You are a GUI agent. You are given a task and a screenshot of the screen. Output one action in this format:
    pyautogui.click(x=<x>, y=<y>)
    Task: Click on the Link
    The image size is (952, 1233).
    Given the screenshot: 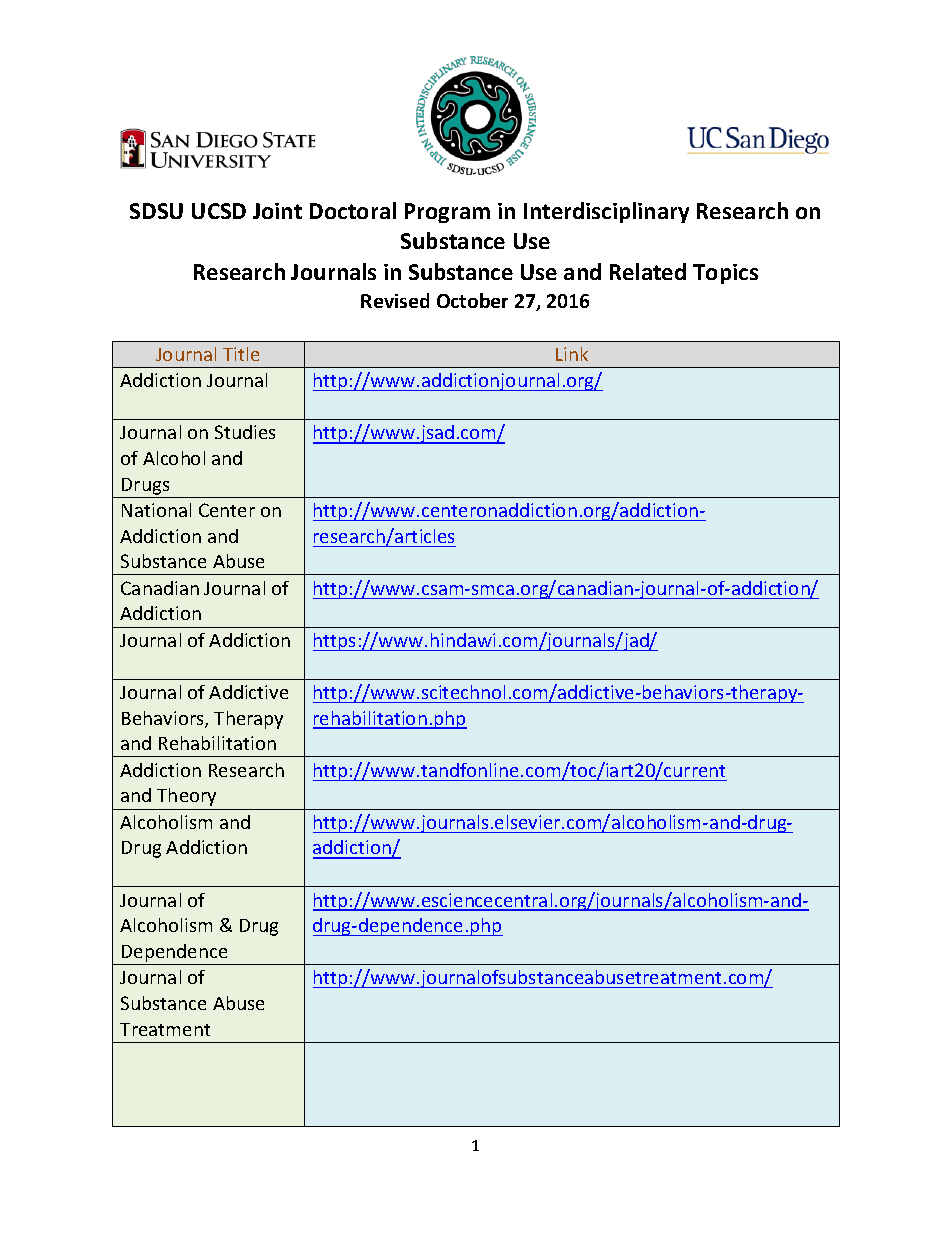 What is the action you would take?
    pyautogui.click(x=572, y=354)
